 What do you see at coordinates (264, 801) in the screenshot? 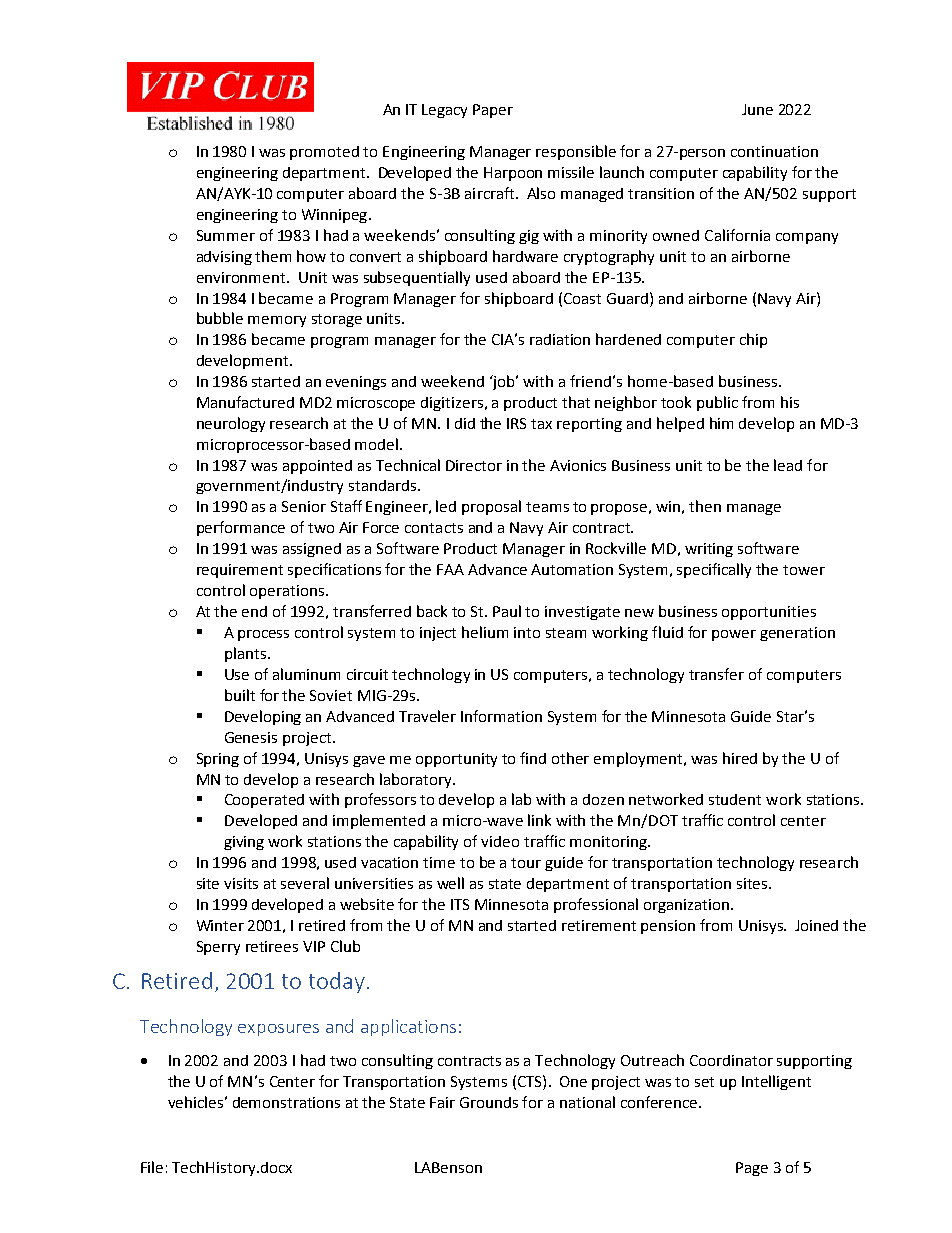
I see `Cooperated` at bounding box center [264, 801].
